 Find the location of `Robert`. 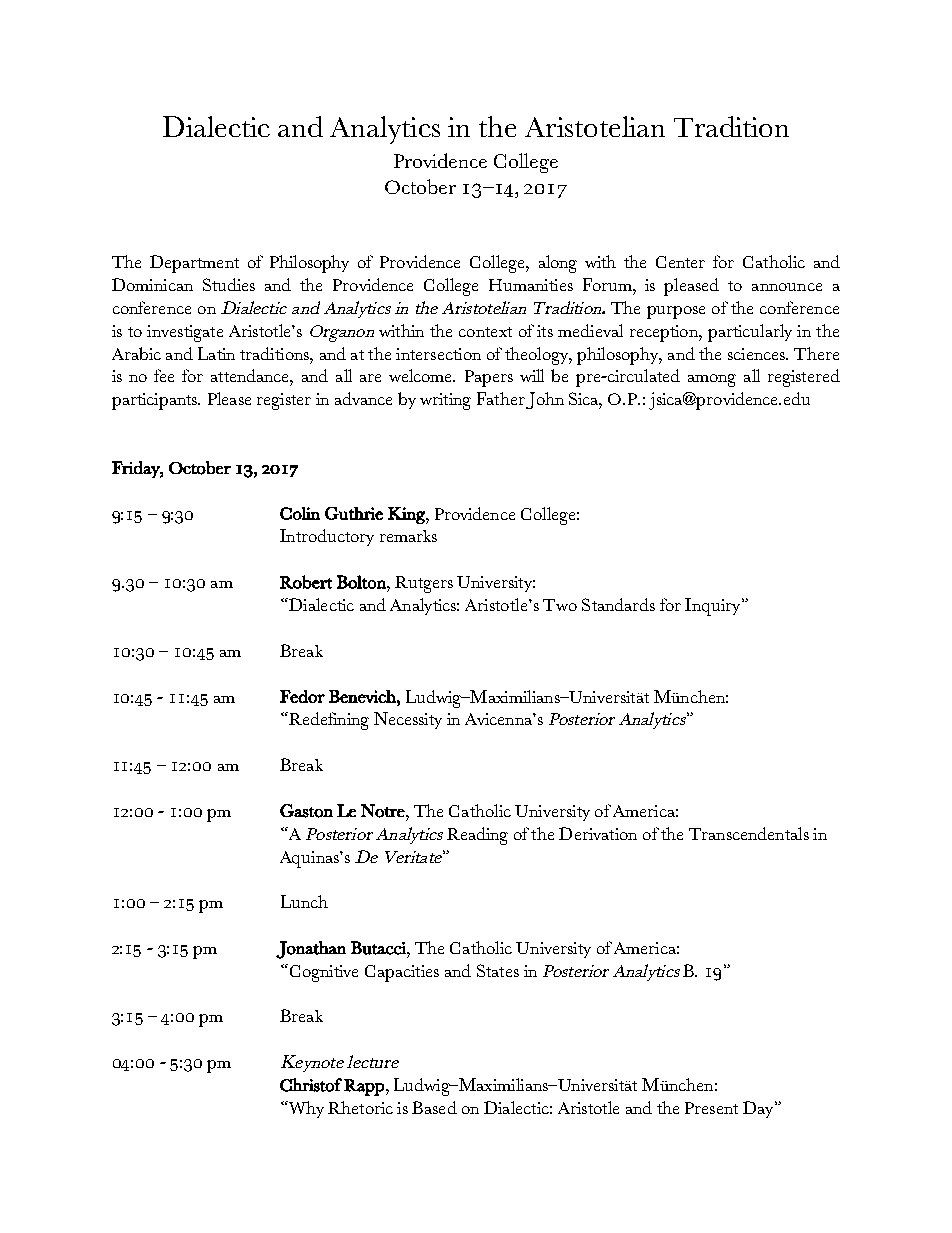

Robert is located at coordinates (306, 582).
